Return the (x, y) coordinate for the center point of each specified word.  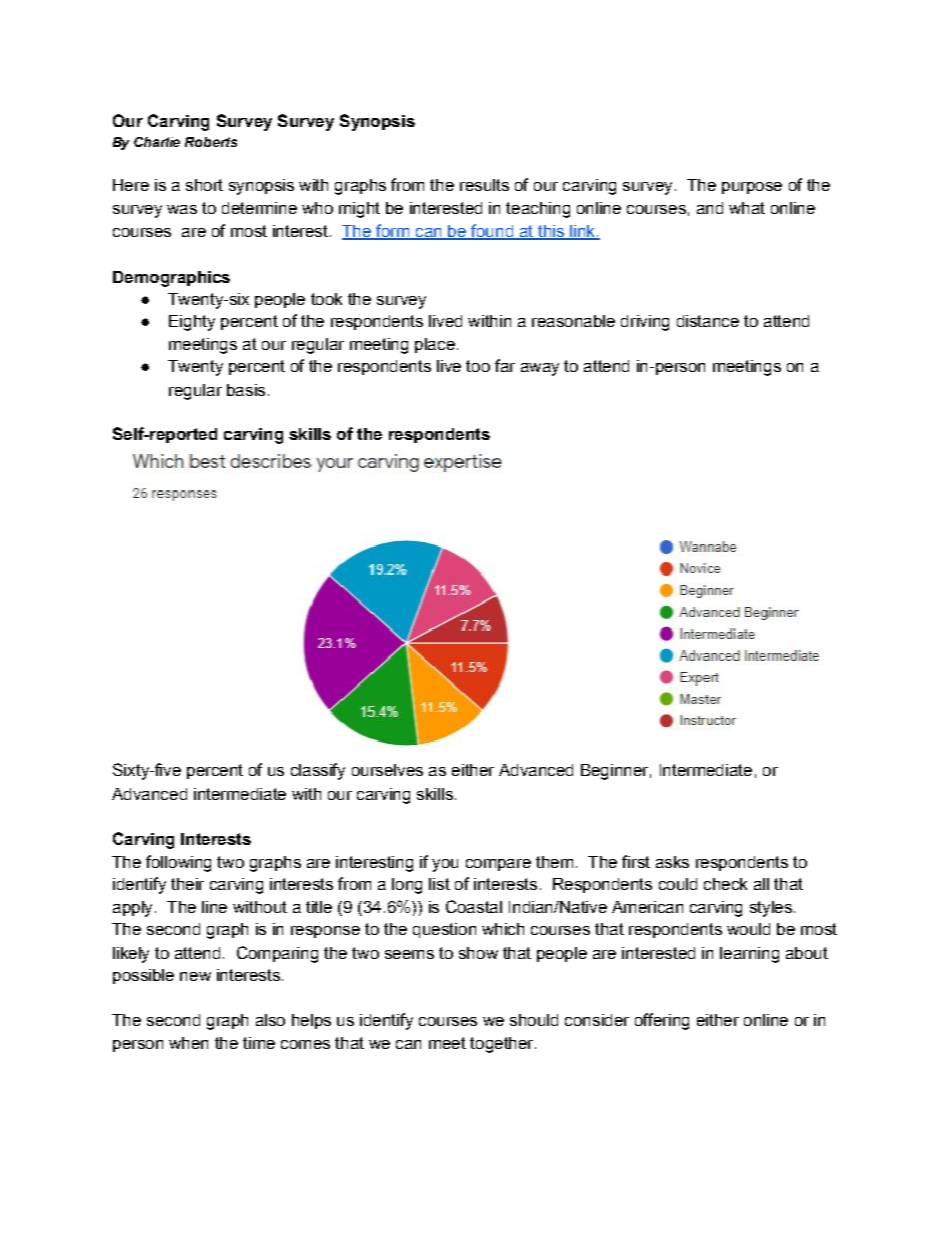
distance (708, 321)
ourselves (387, 770)
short (204, 185)
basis (246, 390)
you (445, 865)
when (188, 1043)
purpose (752, 188)
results (484, 185)
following (178, 863)
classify (318, 771)
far (505, 365)
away (540, 369)
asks (672, 862)
